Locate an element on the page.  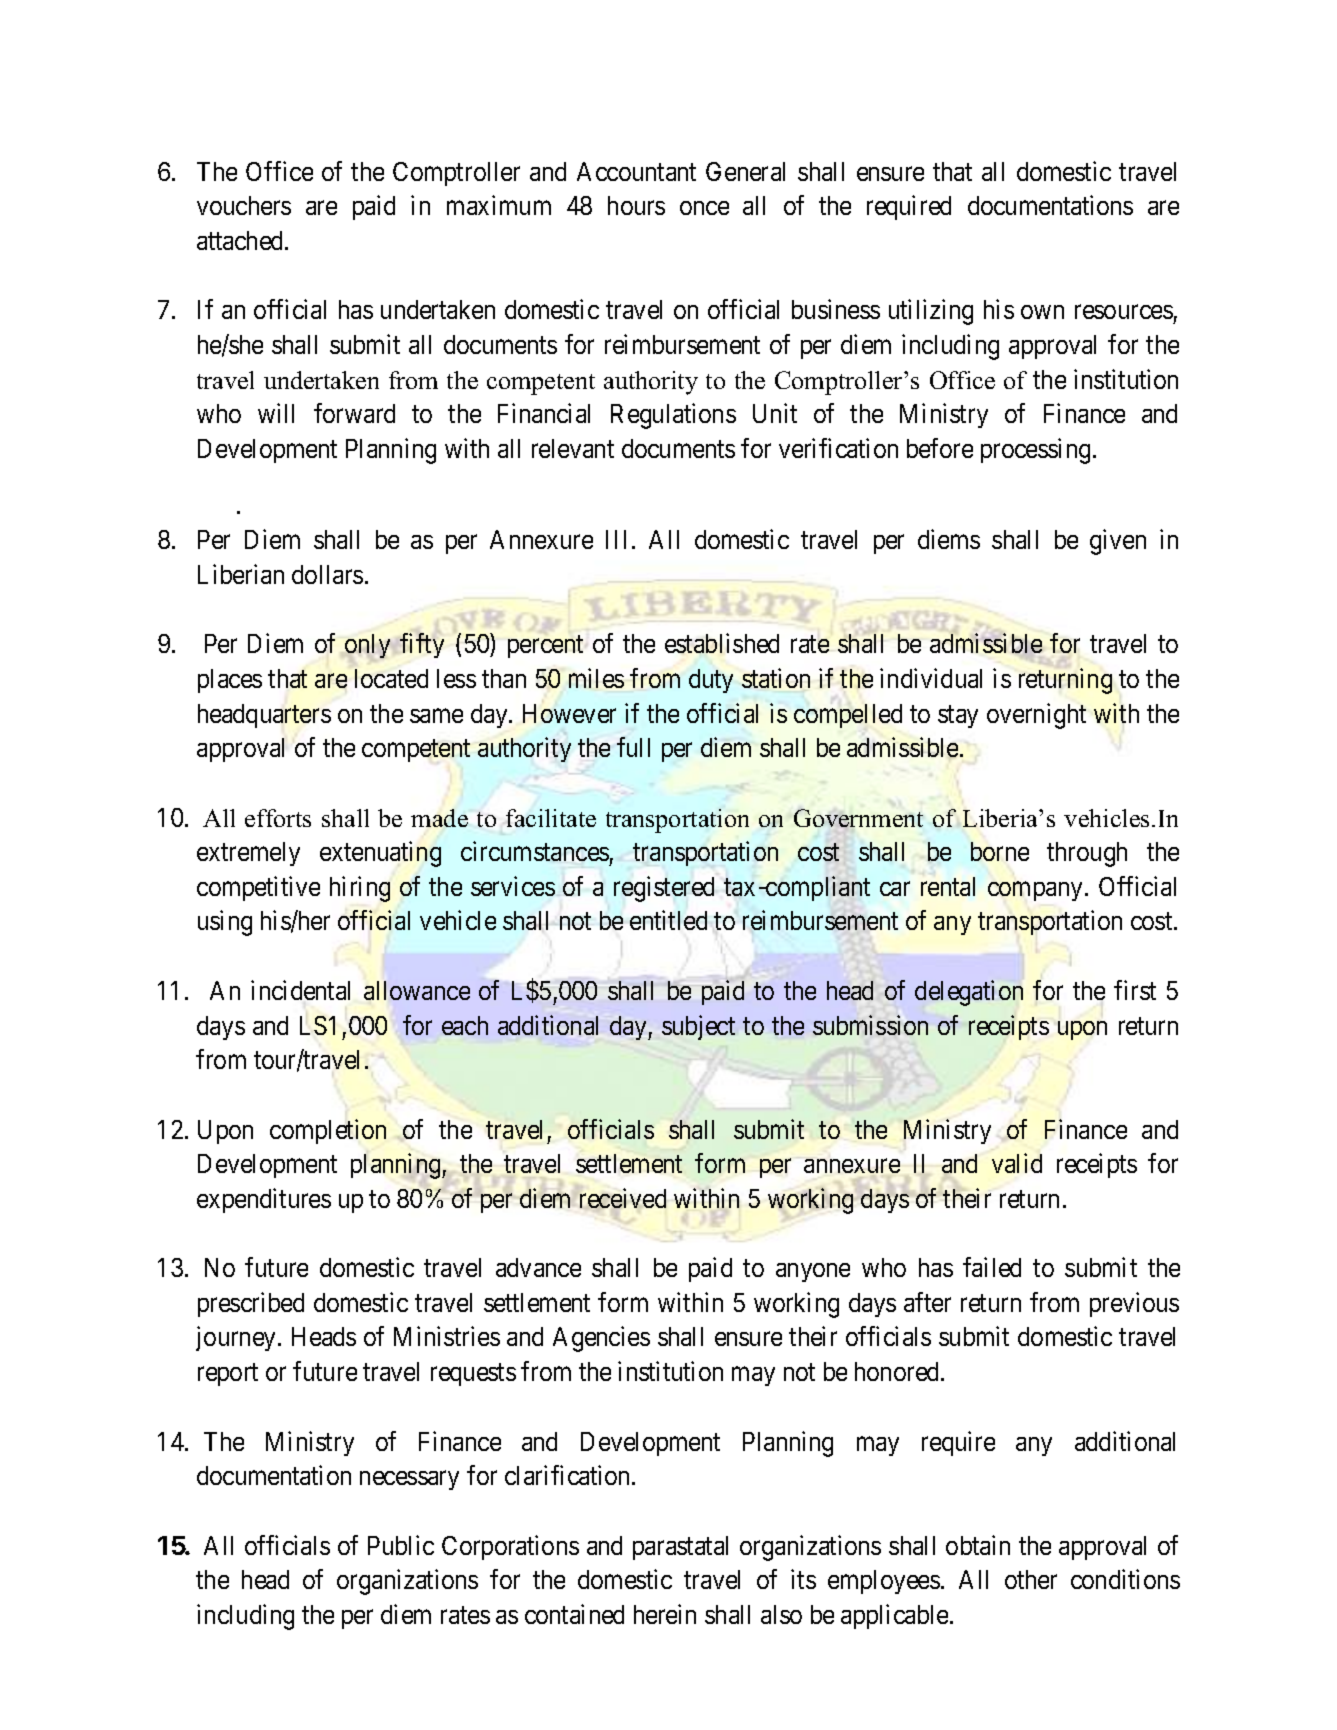
Public is located at coordinates (401, 1545).
